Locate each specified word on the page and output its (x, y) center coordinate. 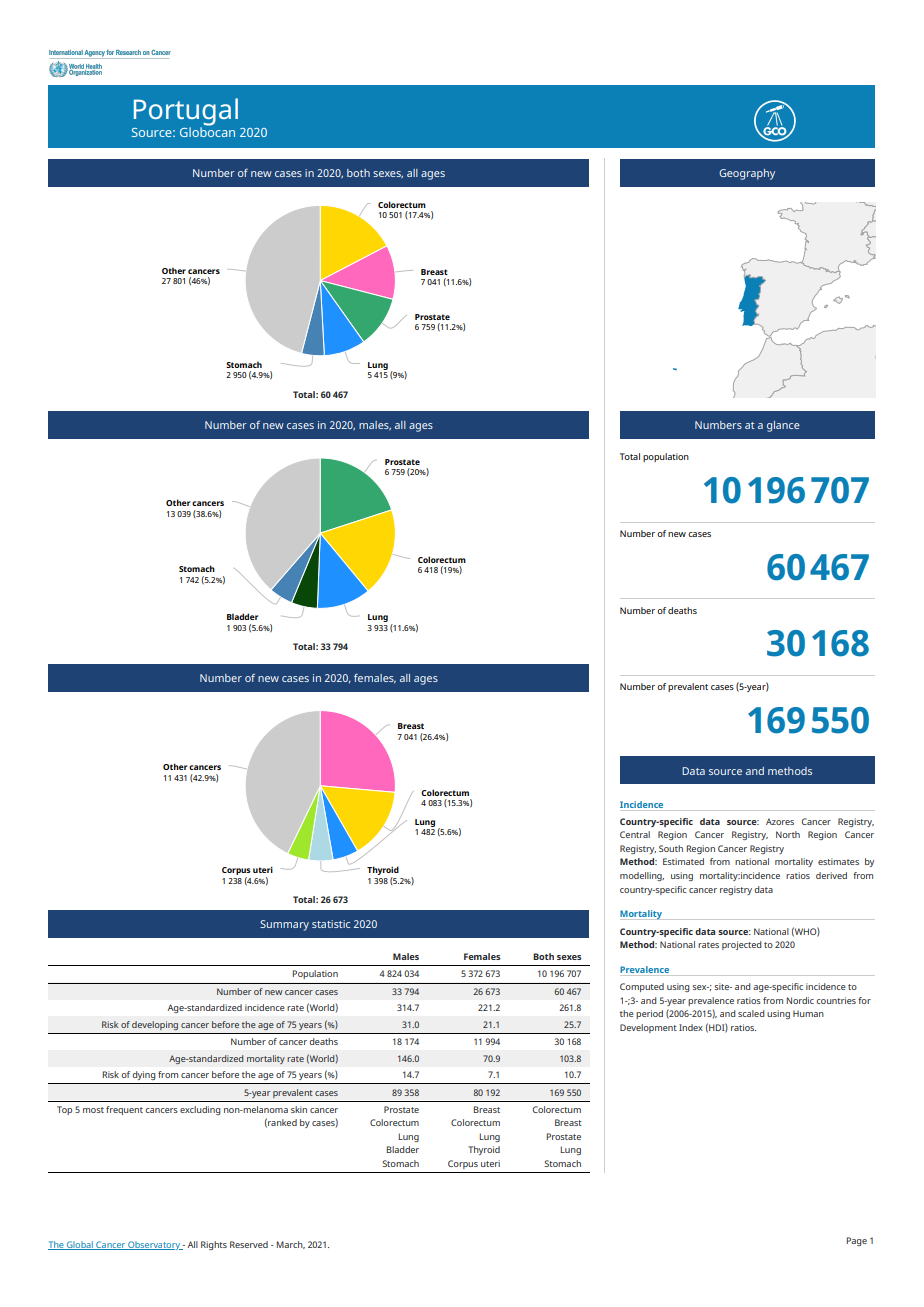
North (788, 834)
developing (155, 1025)
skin (299, 1109)
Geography (747, 174)
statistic (331, 924)
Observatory (154, 1245)
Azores (780, 821)
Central (635, 834)
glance (783, 426)
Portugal (186, 113)
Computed (642, 987)
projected (742, 945)
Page (856, 1241)
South (671, 848)
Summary (284, 925)
